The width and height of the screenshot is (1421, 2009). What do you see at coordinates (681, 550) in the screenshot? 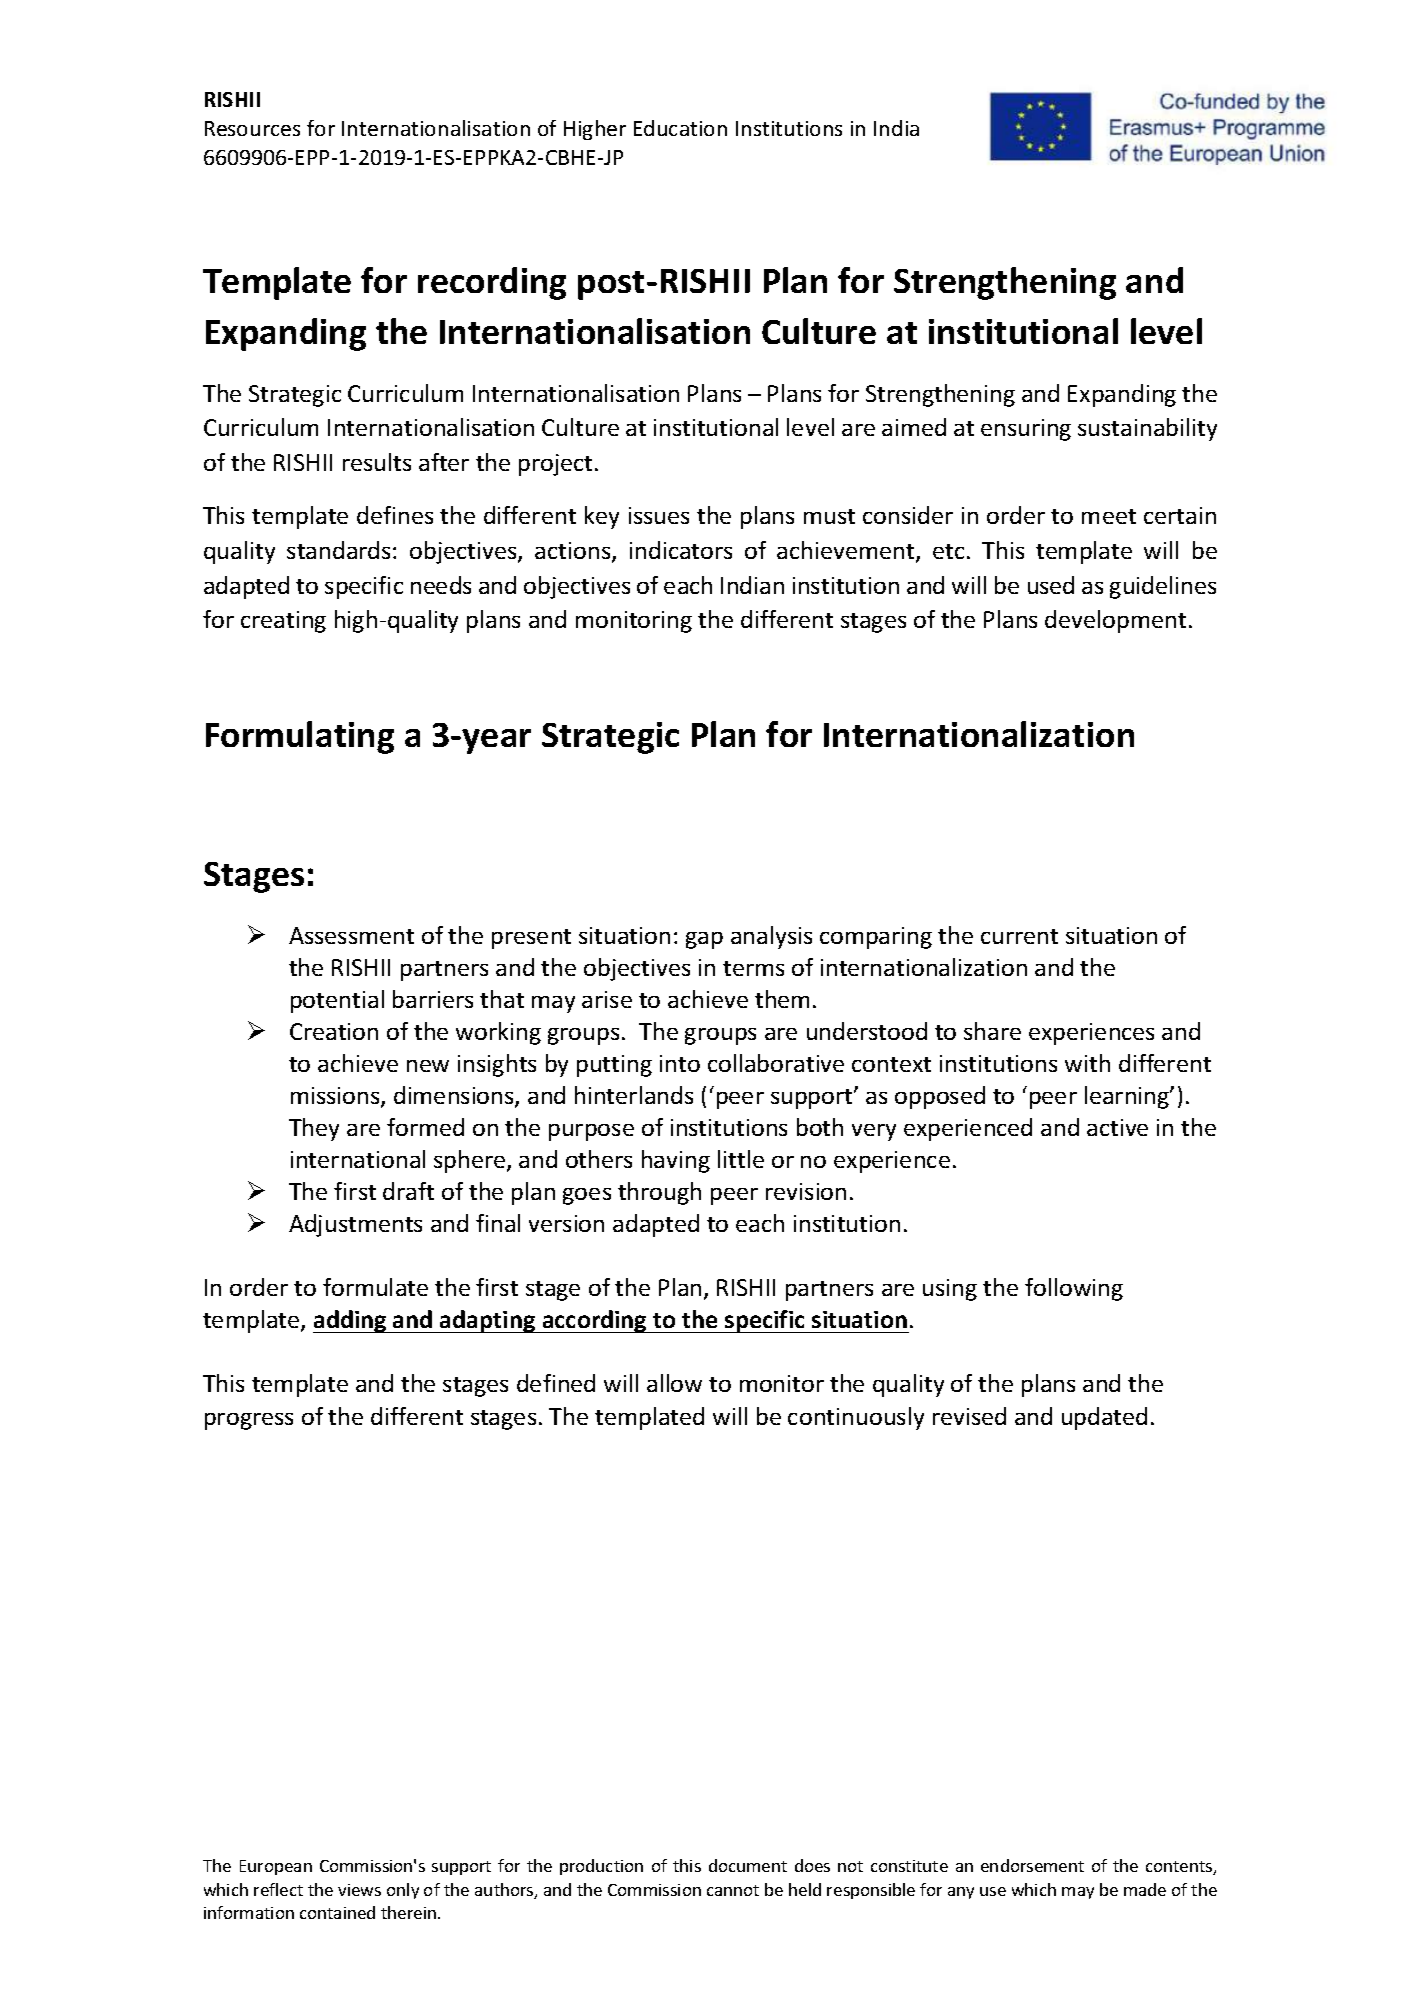
I see `indicators` at bounding box center [681, 550].
